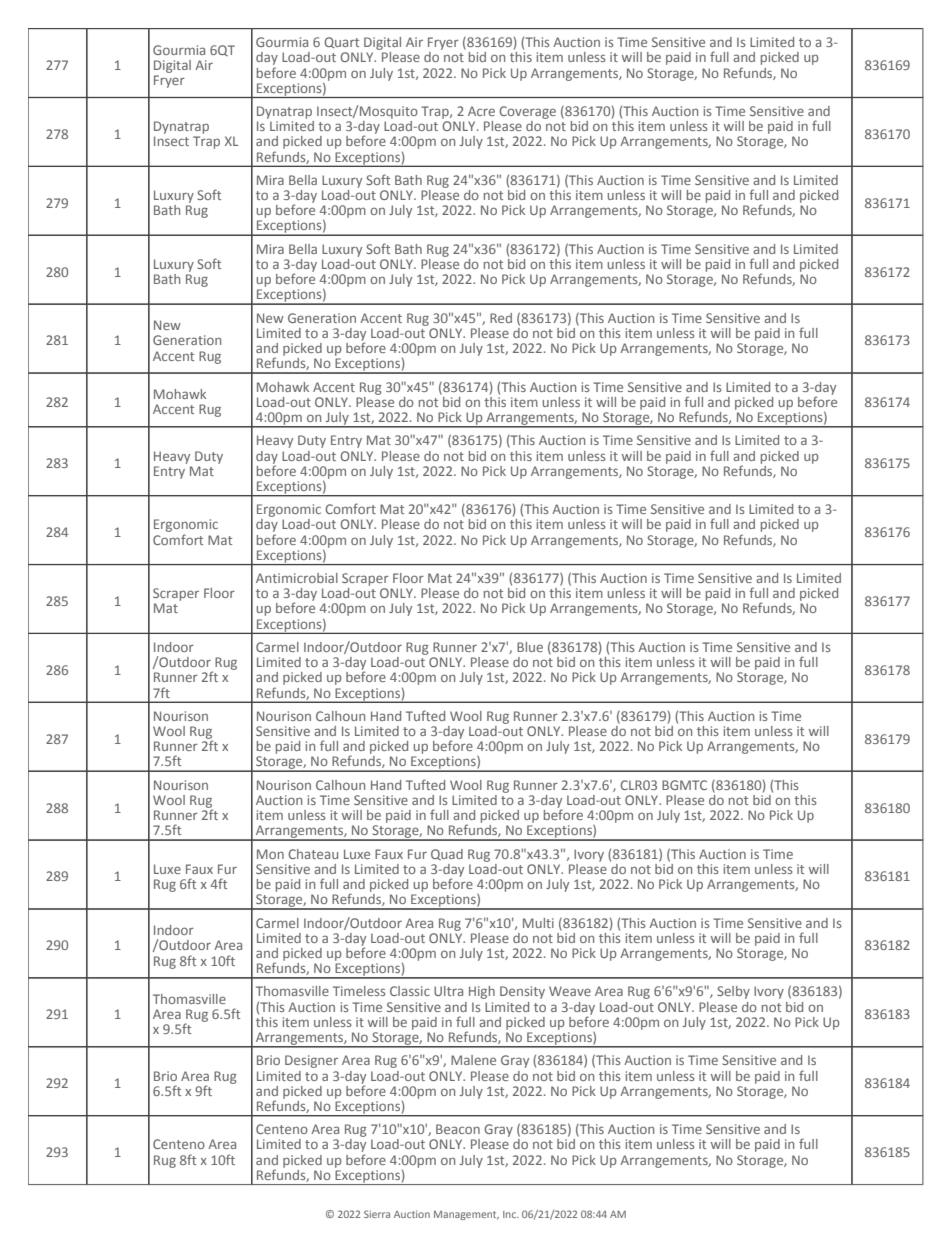  Describe the element at coordinates (341, 42) in the screenshot. I see `Quart` at that location.
